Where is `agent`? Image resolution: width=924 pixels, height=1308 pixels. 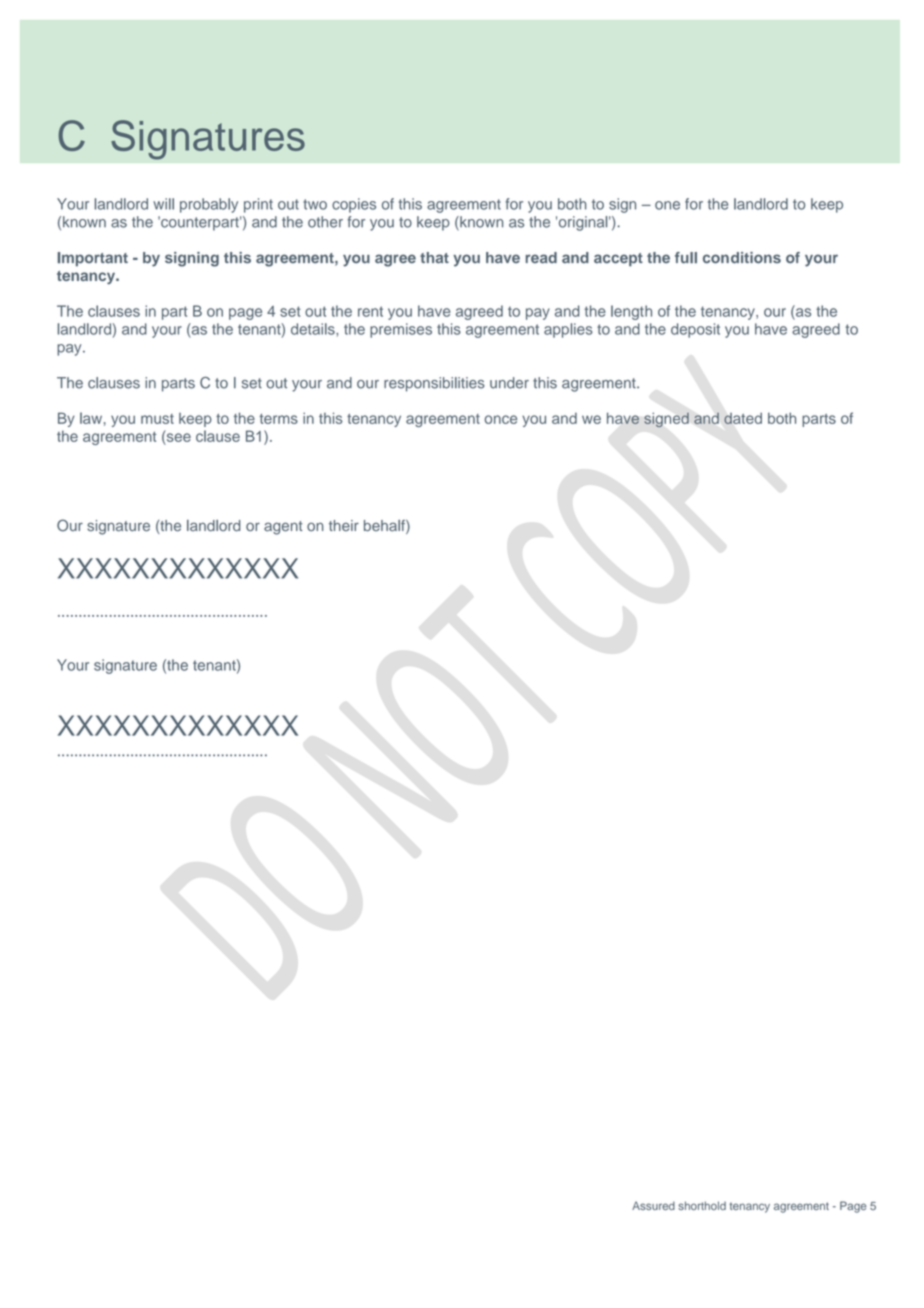 agent is located at coordinates (283, 528).
